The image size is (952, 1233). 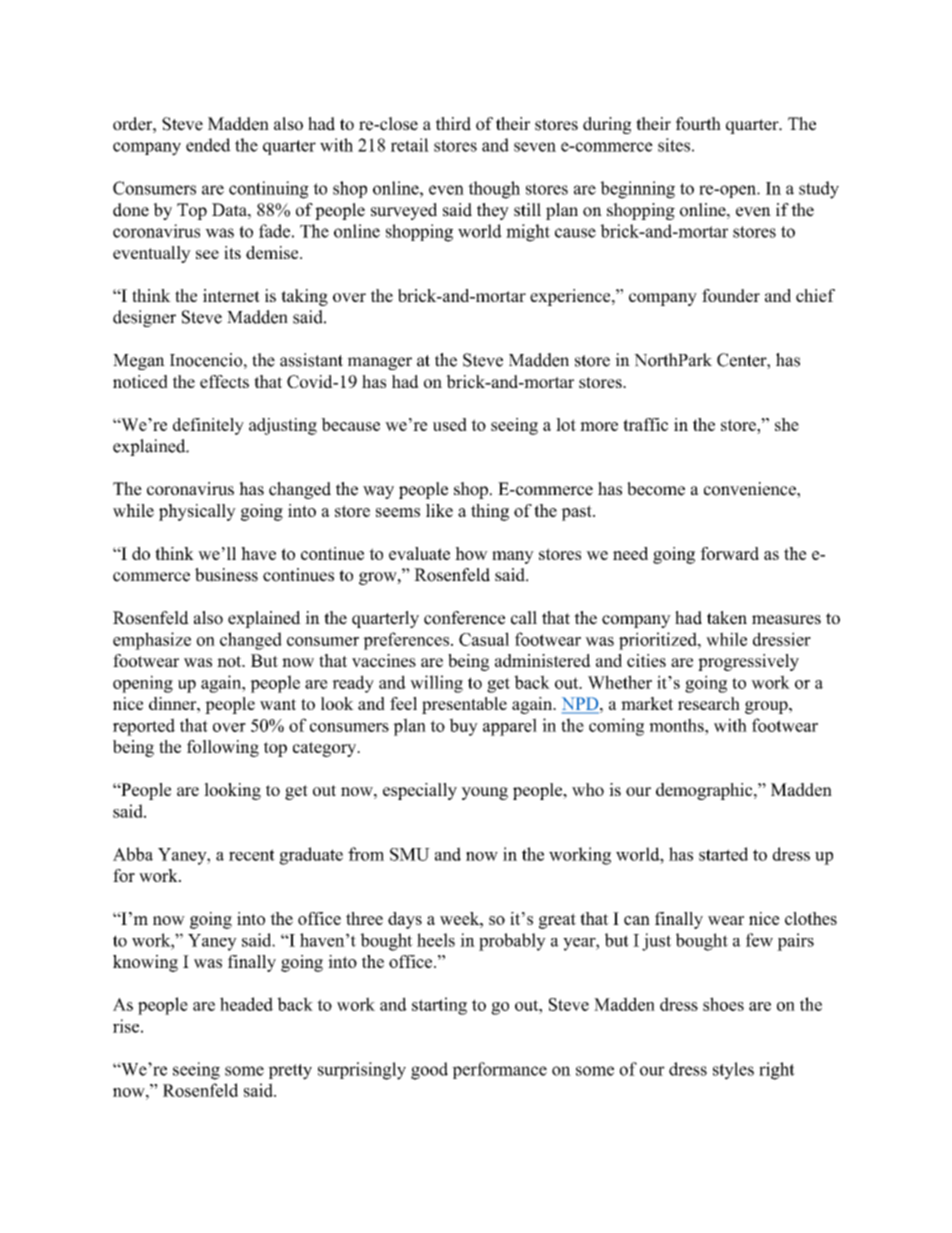 I want to click on emphasize, so click(x=152, y=641).
